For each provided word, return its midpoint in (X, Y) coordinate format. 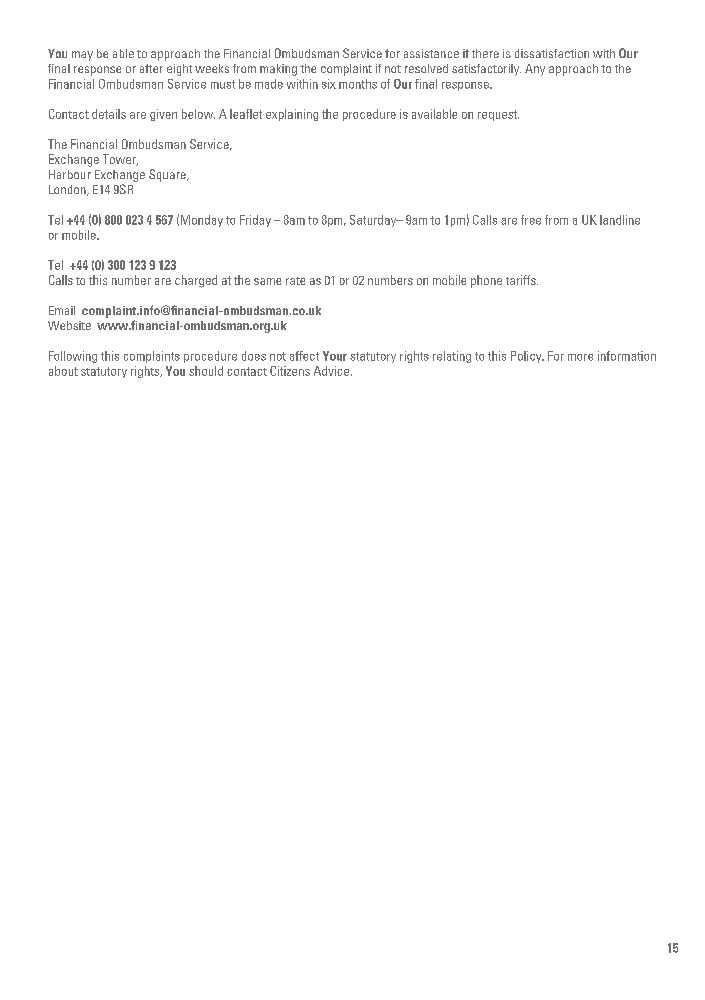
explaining (292, 115)
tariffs (522, 280)
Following (73, 357)
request (498, 115)
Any (535, 70)
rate (295, 281)
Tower (120, 160)
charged (196, 281)
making (278, 70)
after (151, 68)
